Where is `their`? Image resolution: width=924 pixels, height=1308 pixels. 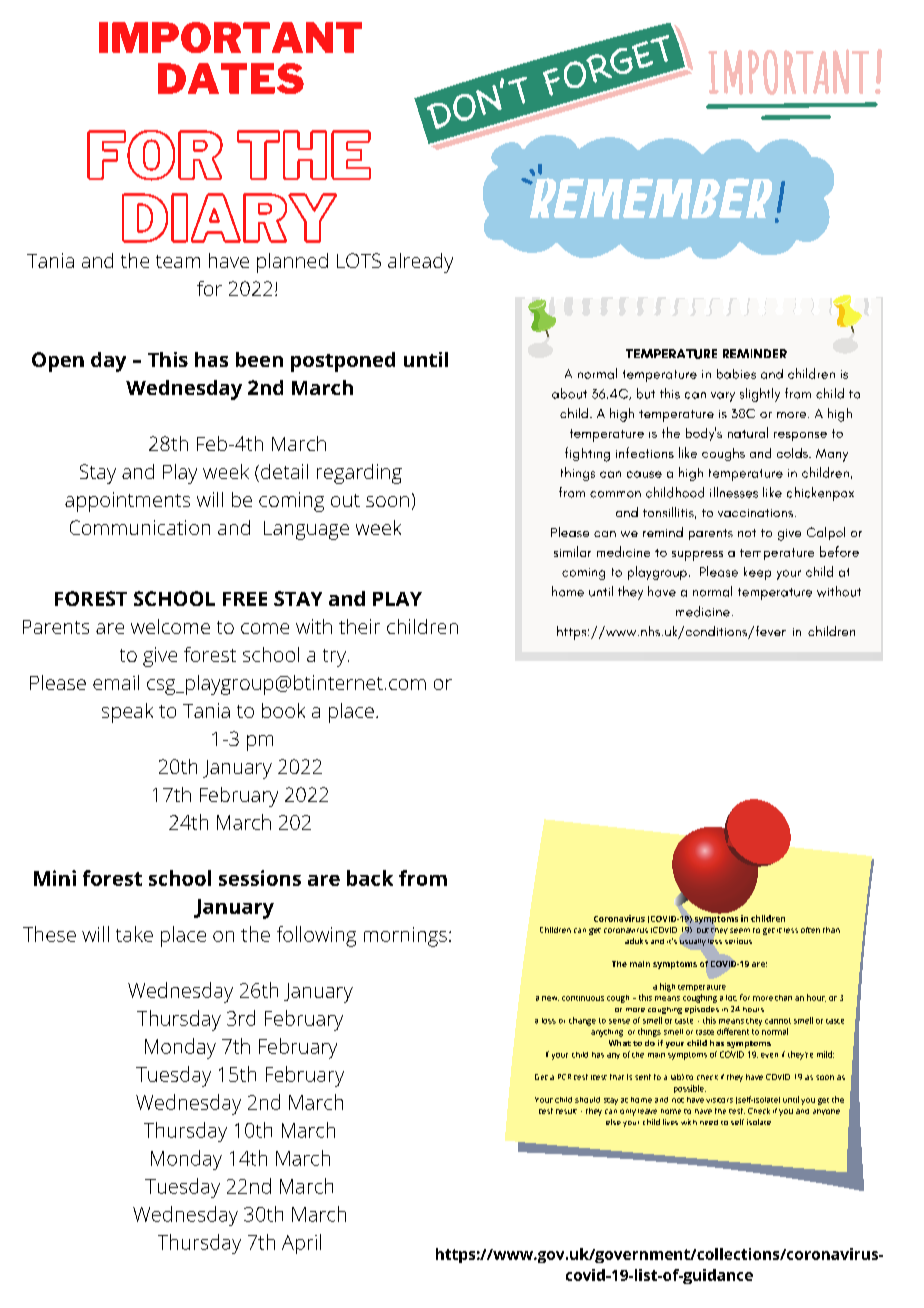 their is located at coordinates (359, 626).
